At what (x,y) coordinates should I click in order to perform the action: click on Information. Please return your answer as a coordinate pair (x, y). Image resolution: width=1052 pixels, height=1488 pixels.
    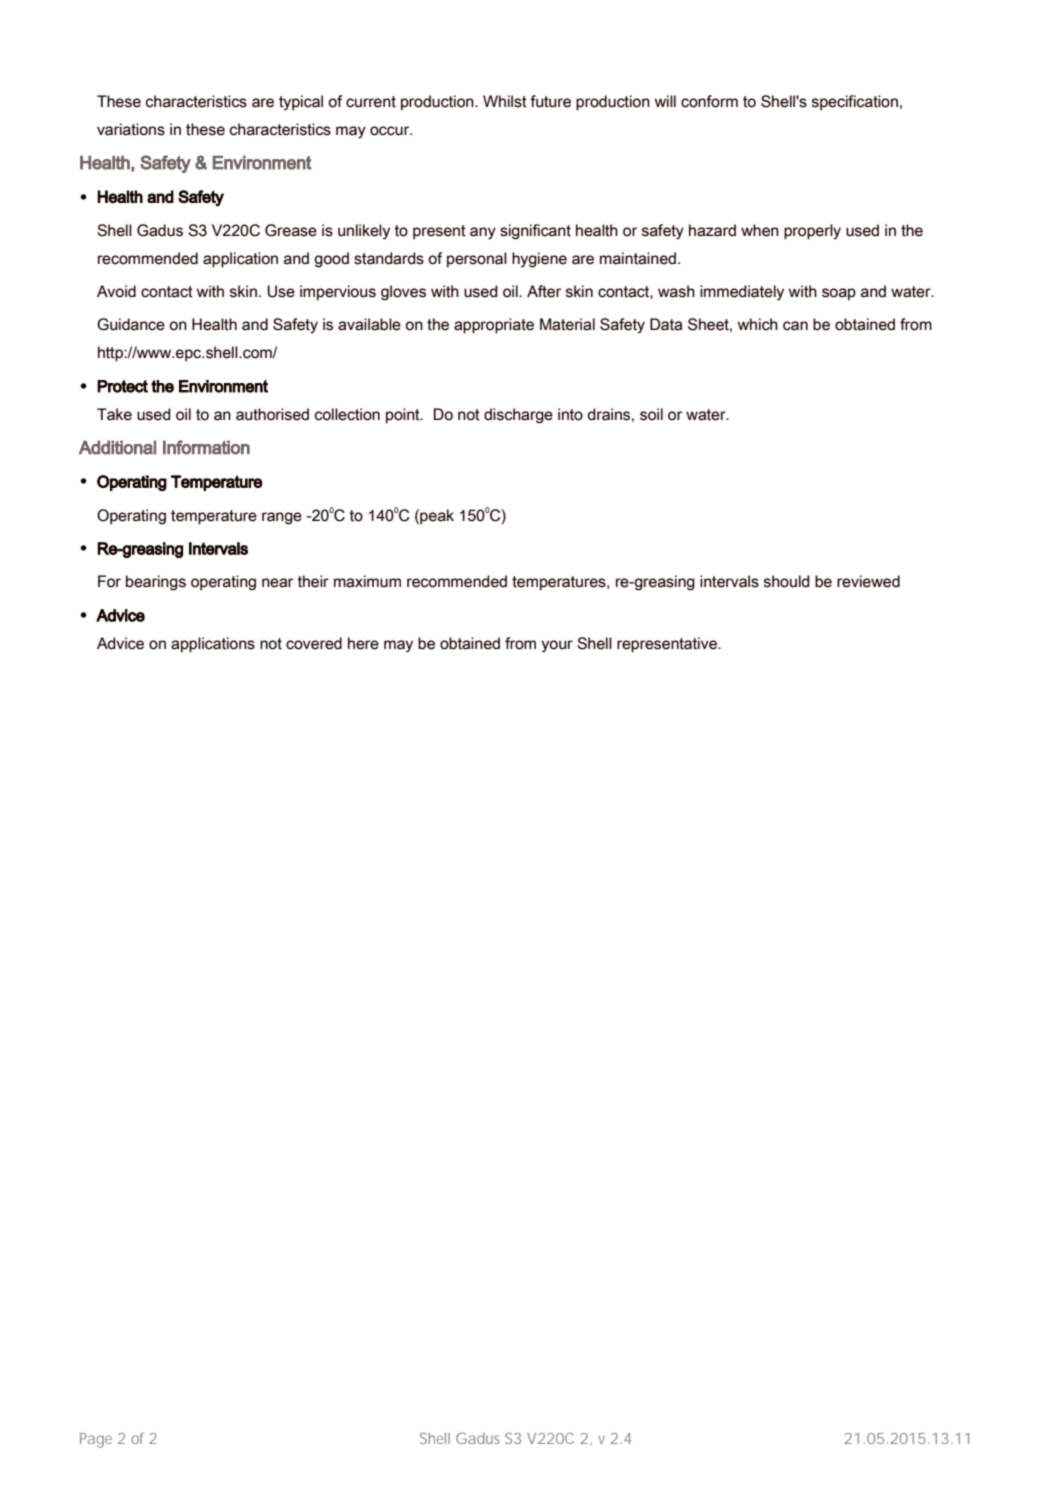
    Looking at the image, I should click on (206, 447).
